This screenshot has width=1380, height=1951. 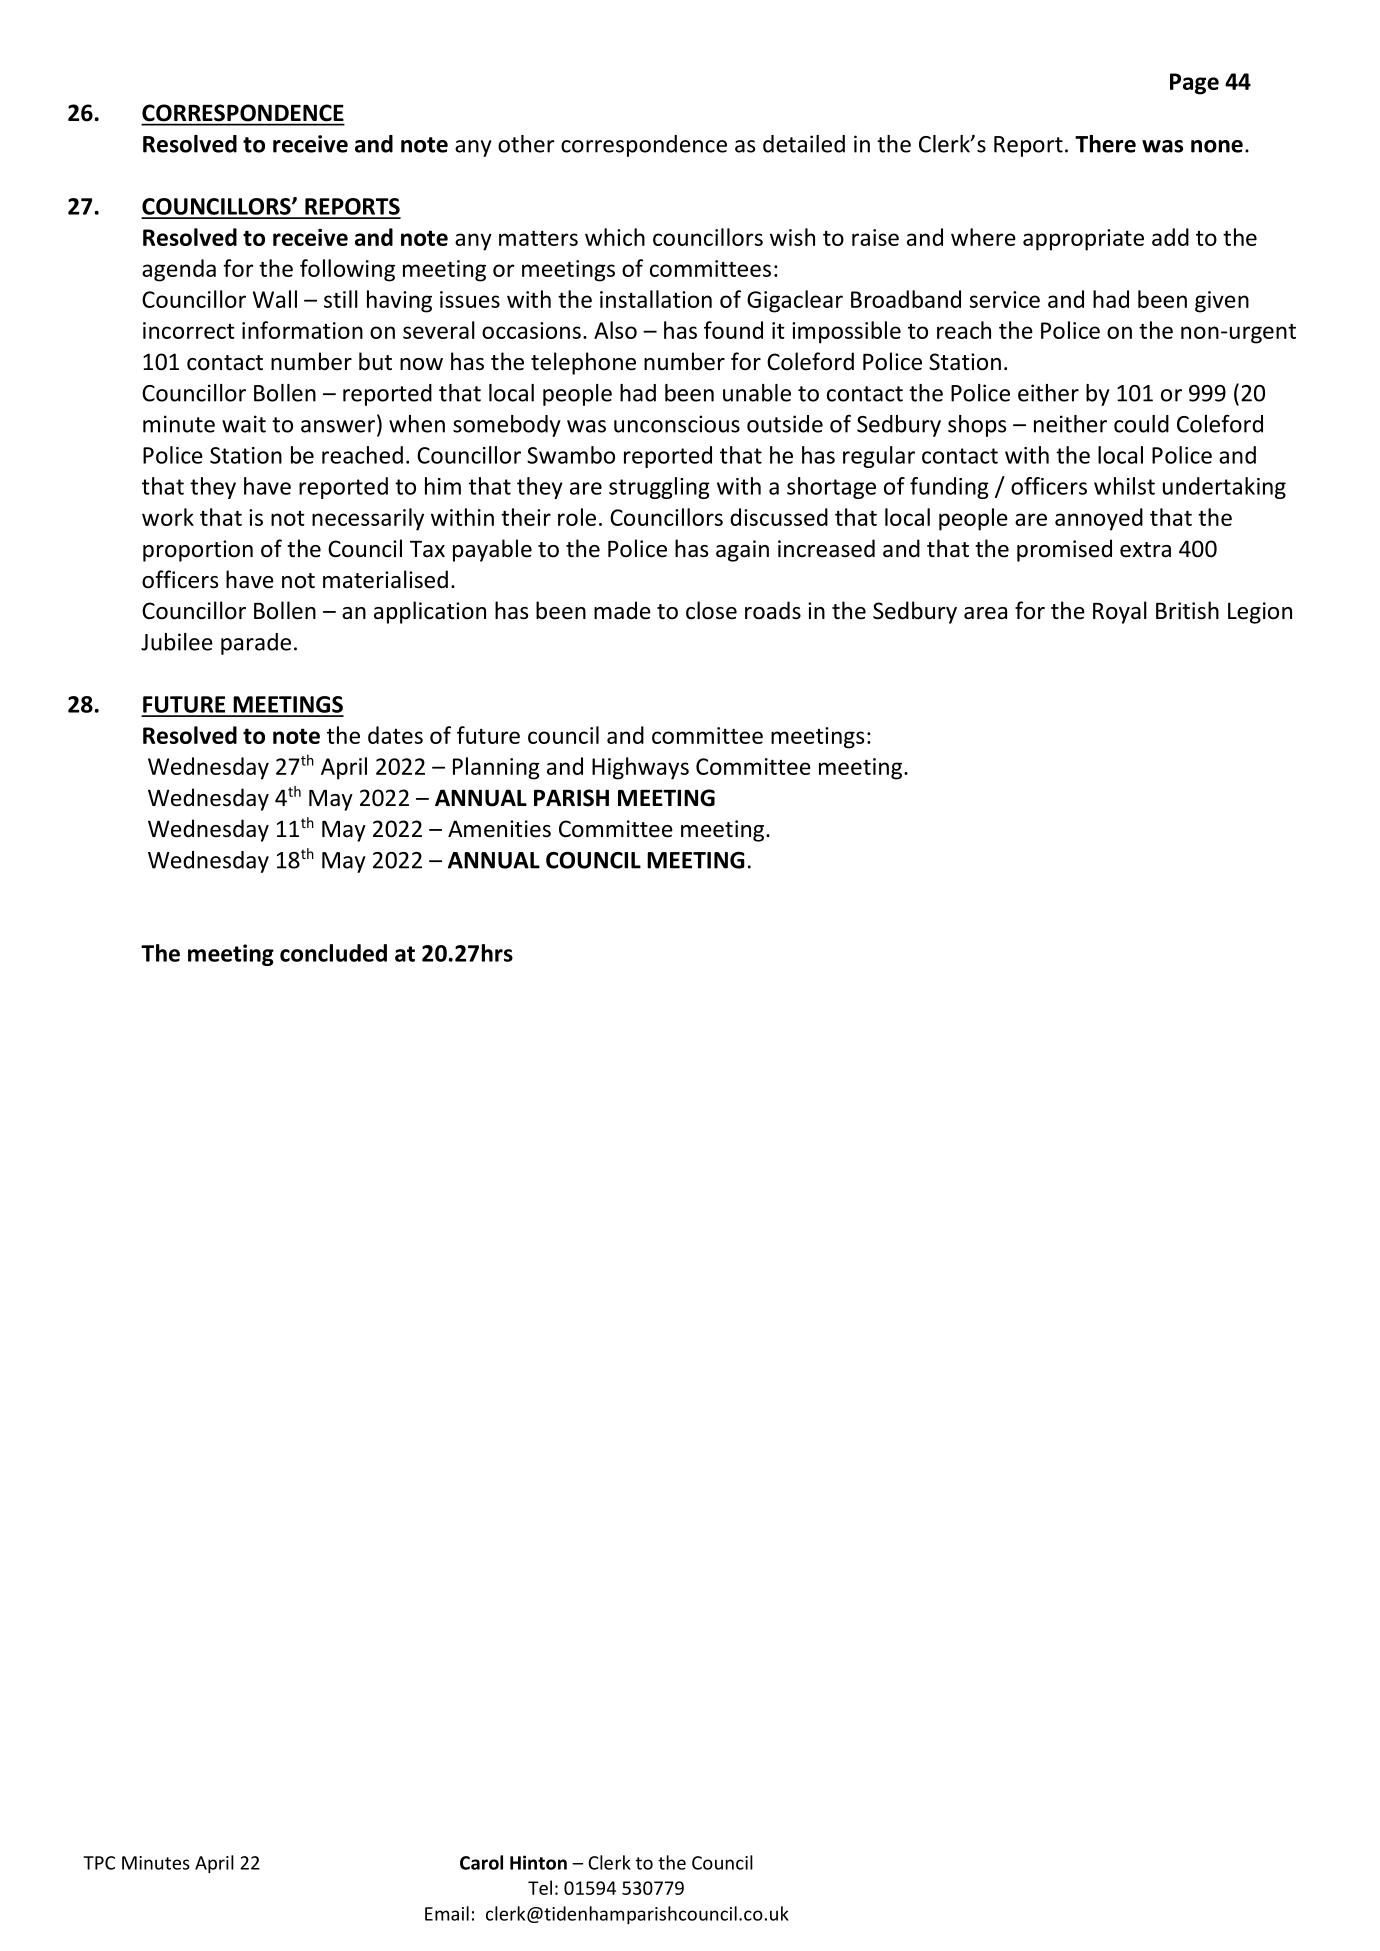 I want to click on detailed, so click(x=804, y=144).
